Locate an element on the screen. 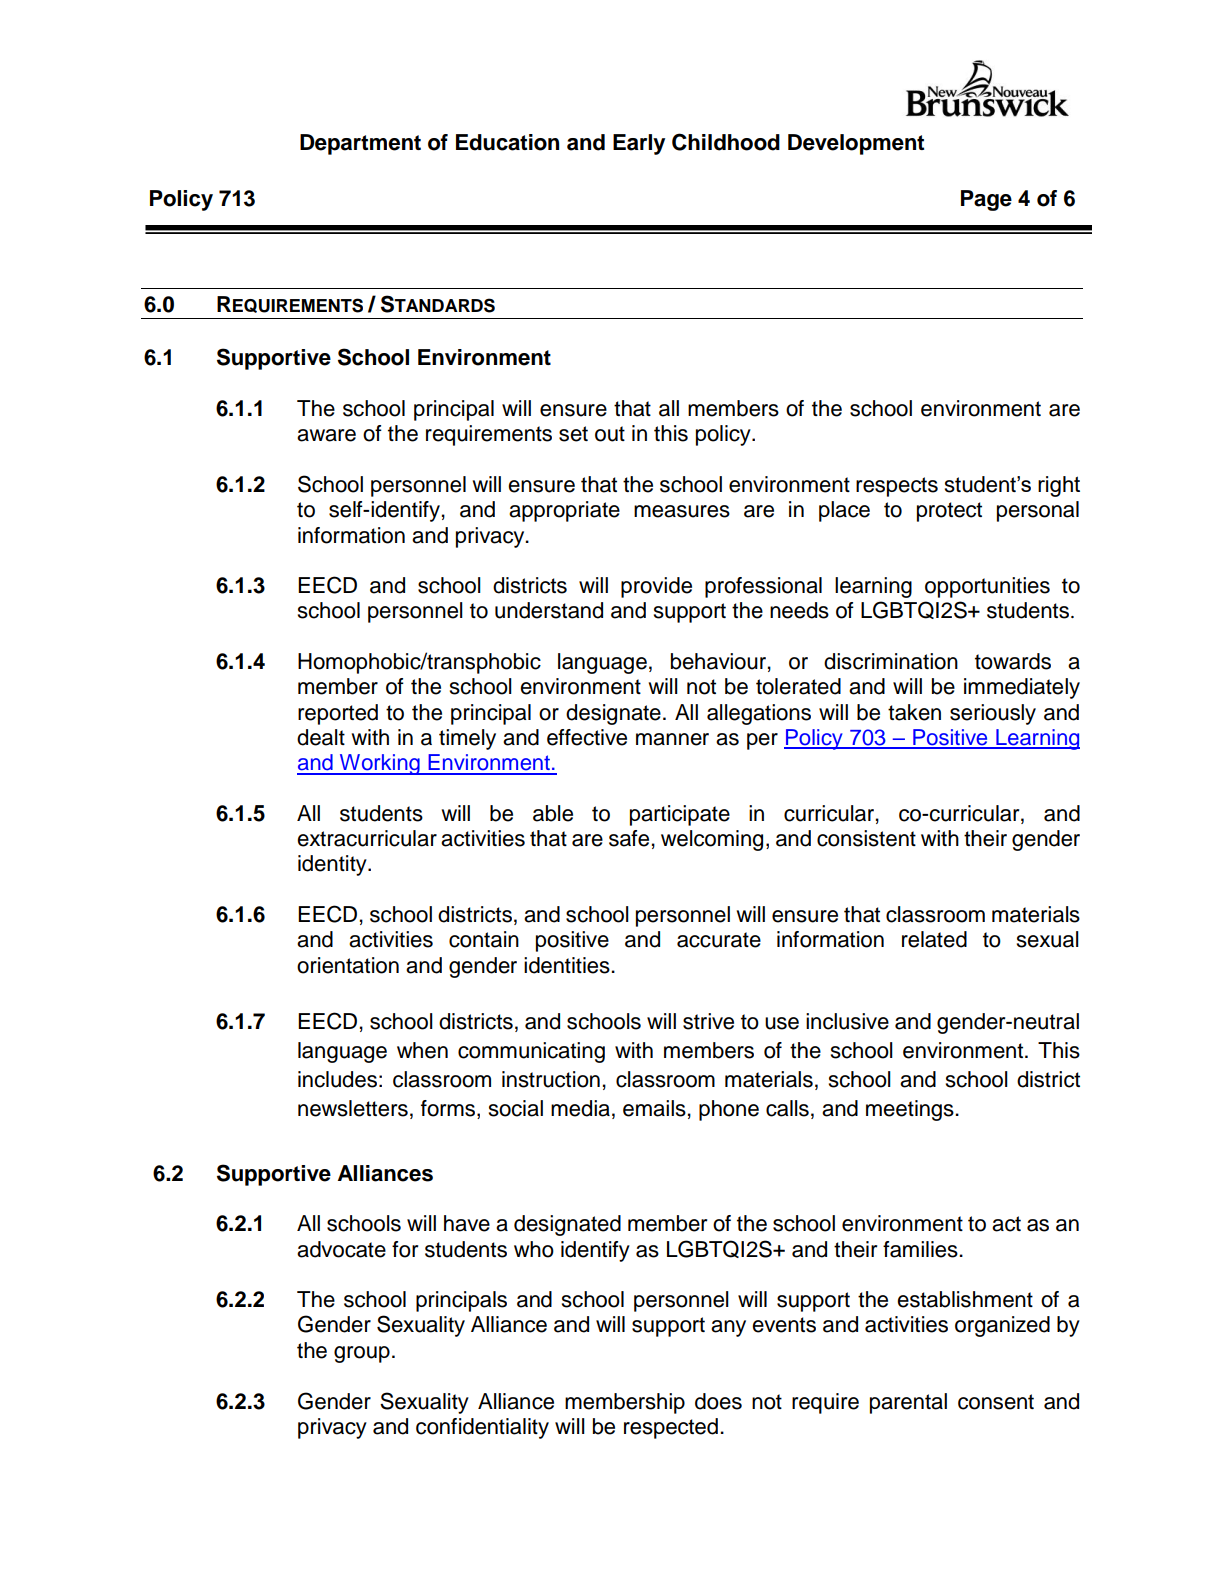 Image resolution: width=1224 pixels, height=1584 pixels. Department is located at coordinates (360, 144).
